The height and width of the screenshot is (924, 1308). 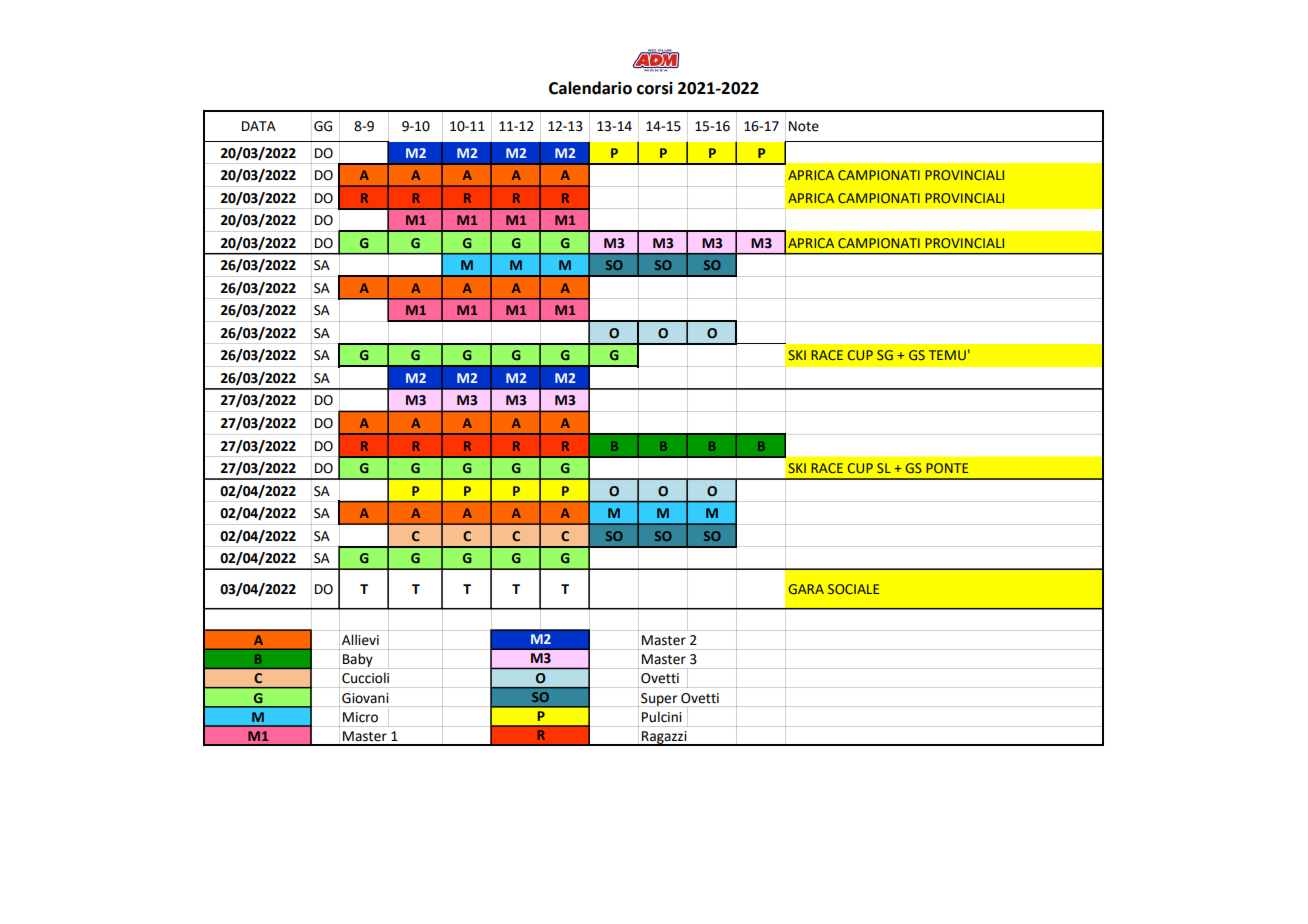 I want to click on PONTE, so click(x=947, y=468).
